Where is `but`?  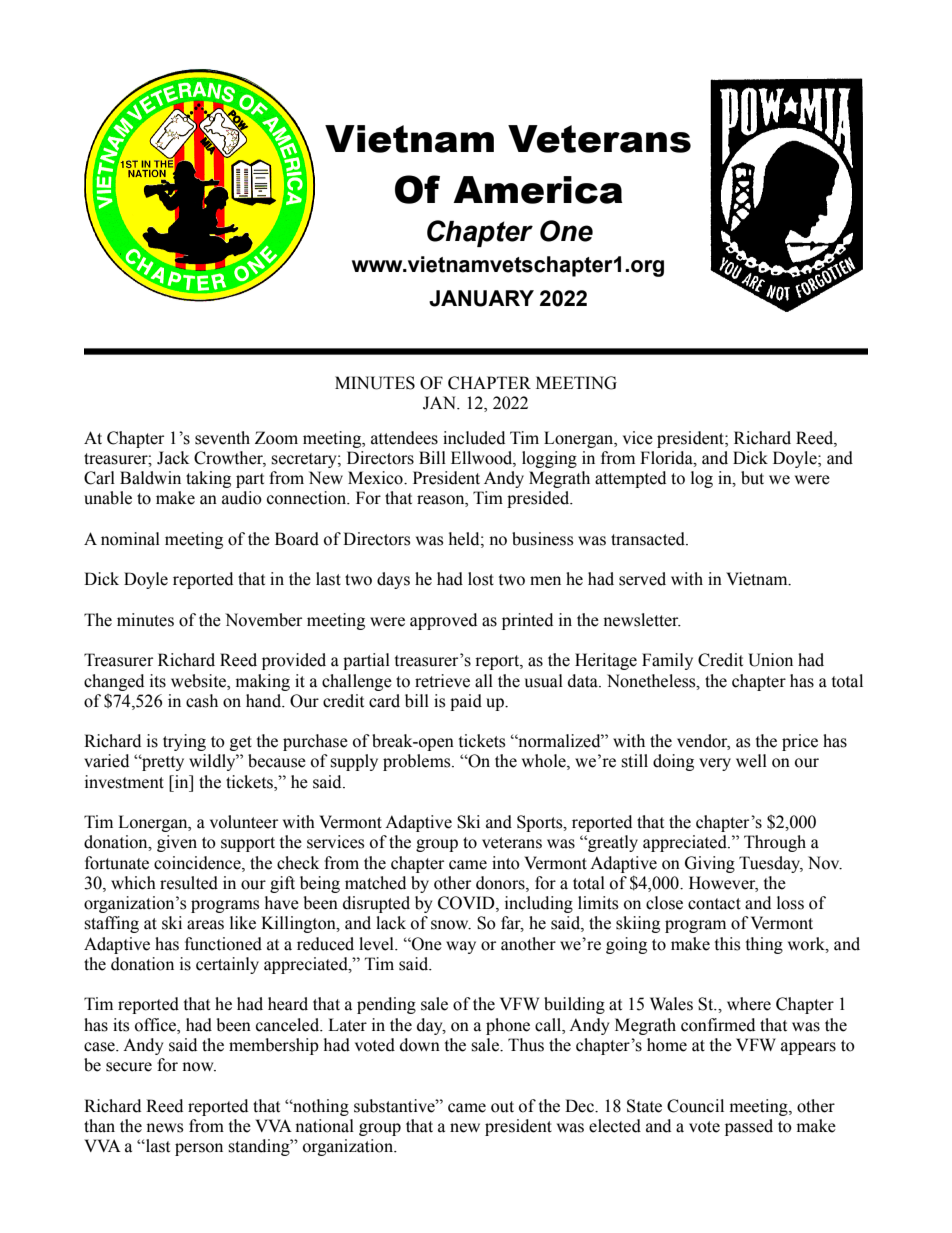 but is located at coordinates (752, 478).
